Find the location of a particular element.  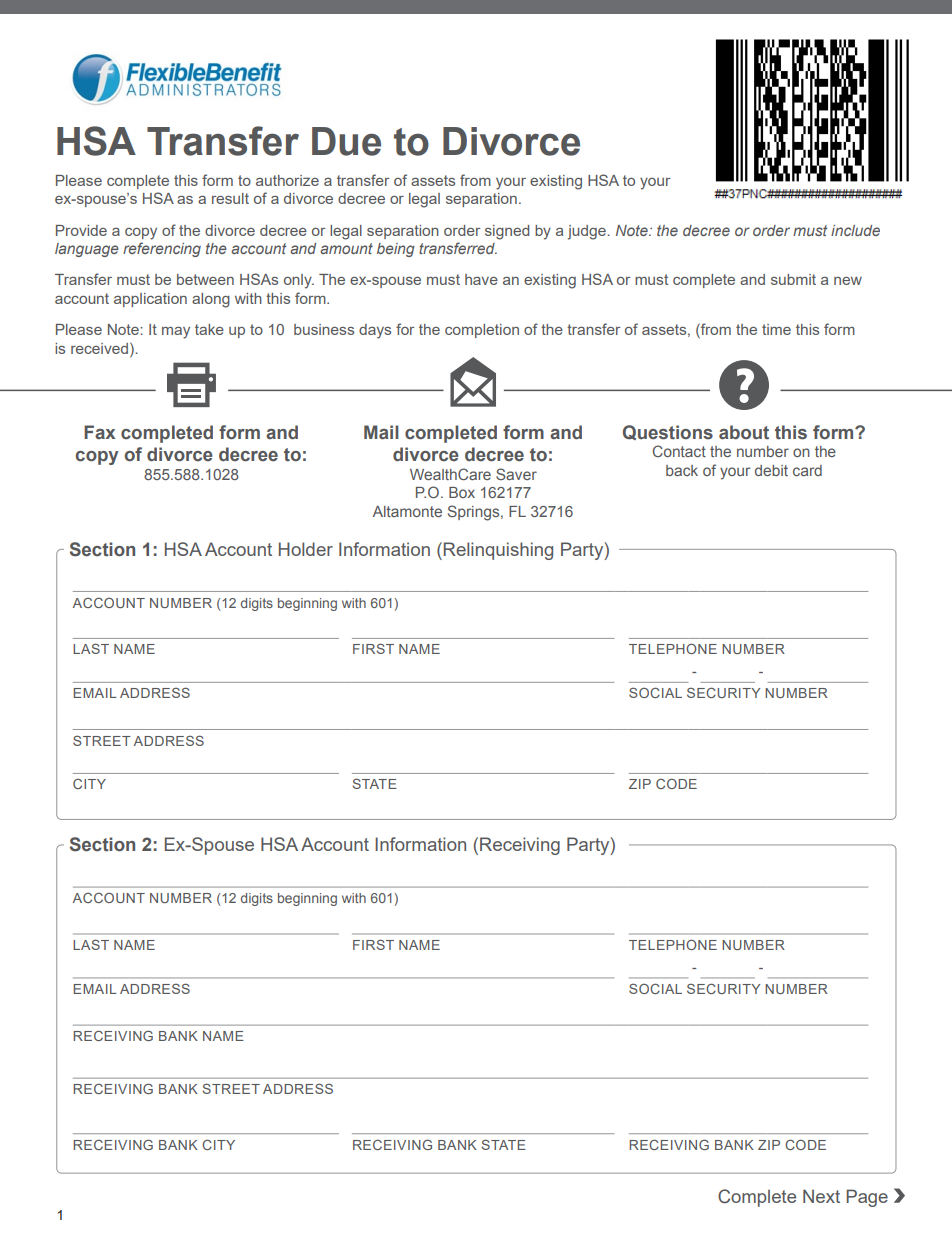

Relinquishing is located at coordinates (498, 551).
